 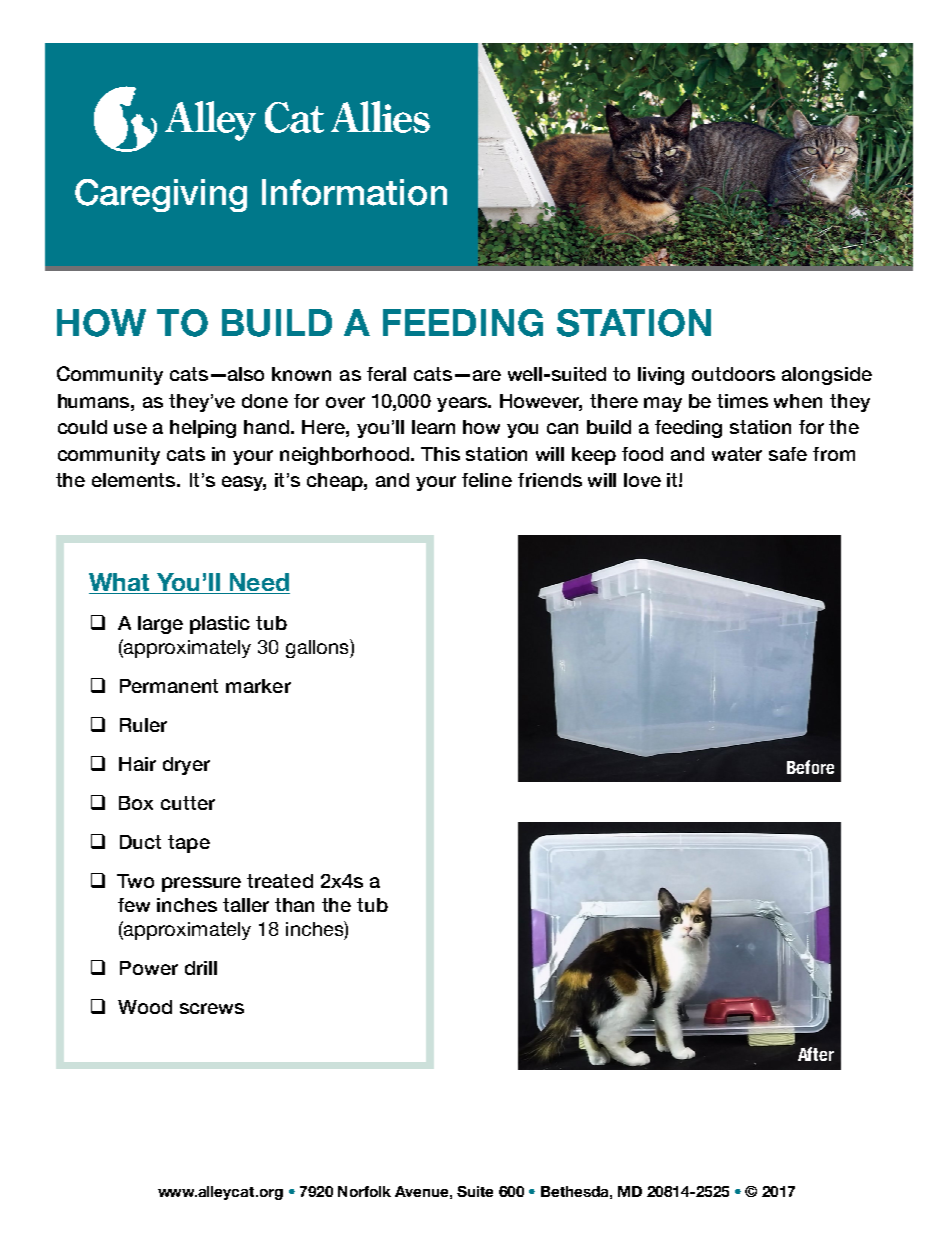 What do you see at coordinates (161, 195) in the screenshot?
I see `Caregiving` at bounding box center [161, 195].
